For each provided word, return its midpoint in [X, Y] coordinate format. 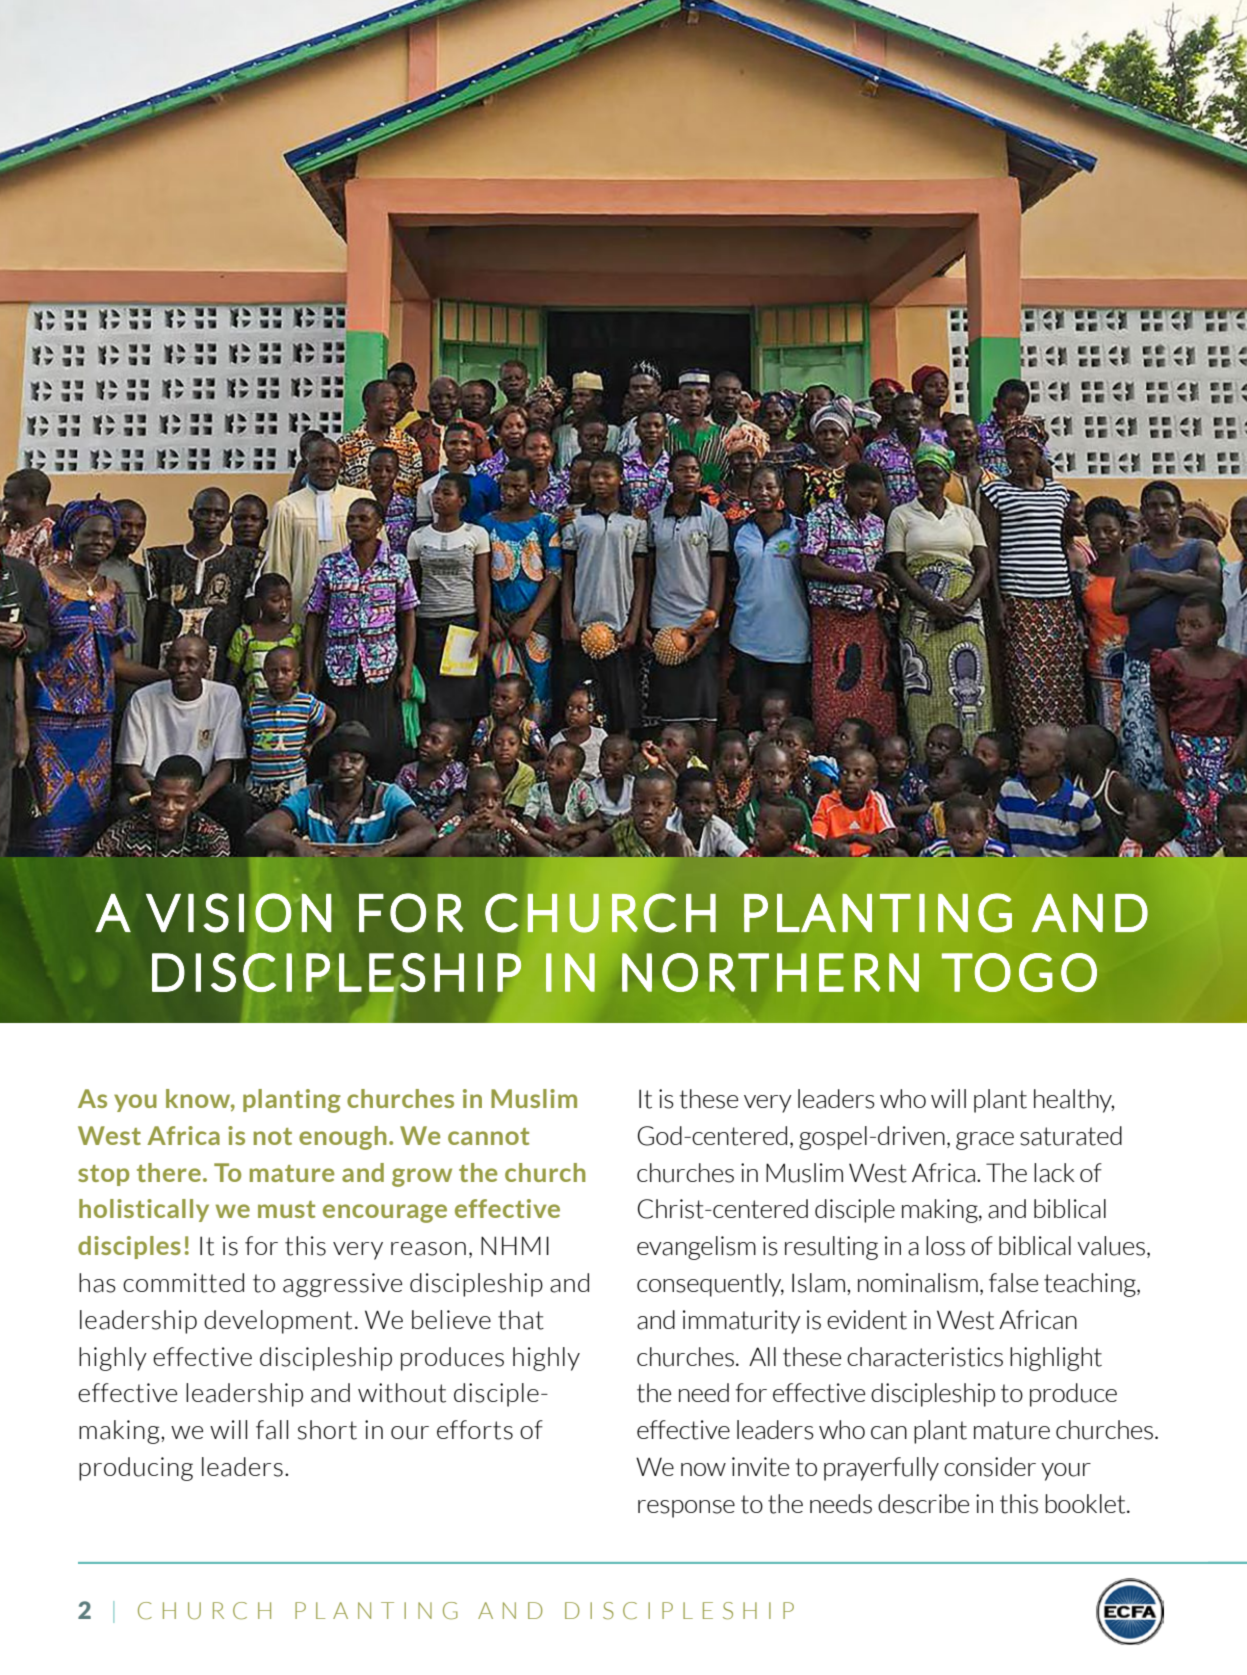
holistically [144, 1210]
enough [343, 1138]
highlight [1056, 1359]
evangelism [696, 1248]
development [278, 1322]
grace [985, 1141]
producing [136, 1469]
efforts [475, 1430]
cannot [488, 1136]
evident [867, 1320]
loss [945, 1246]
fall [272, 1430]
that [521, 1320]
